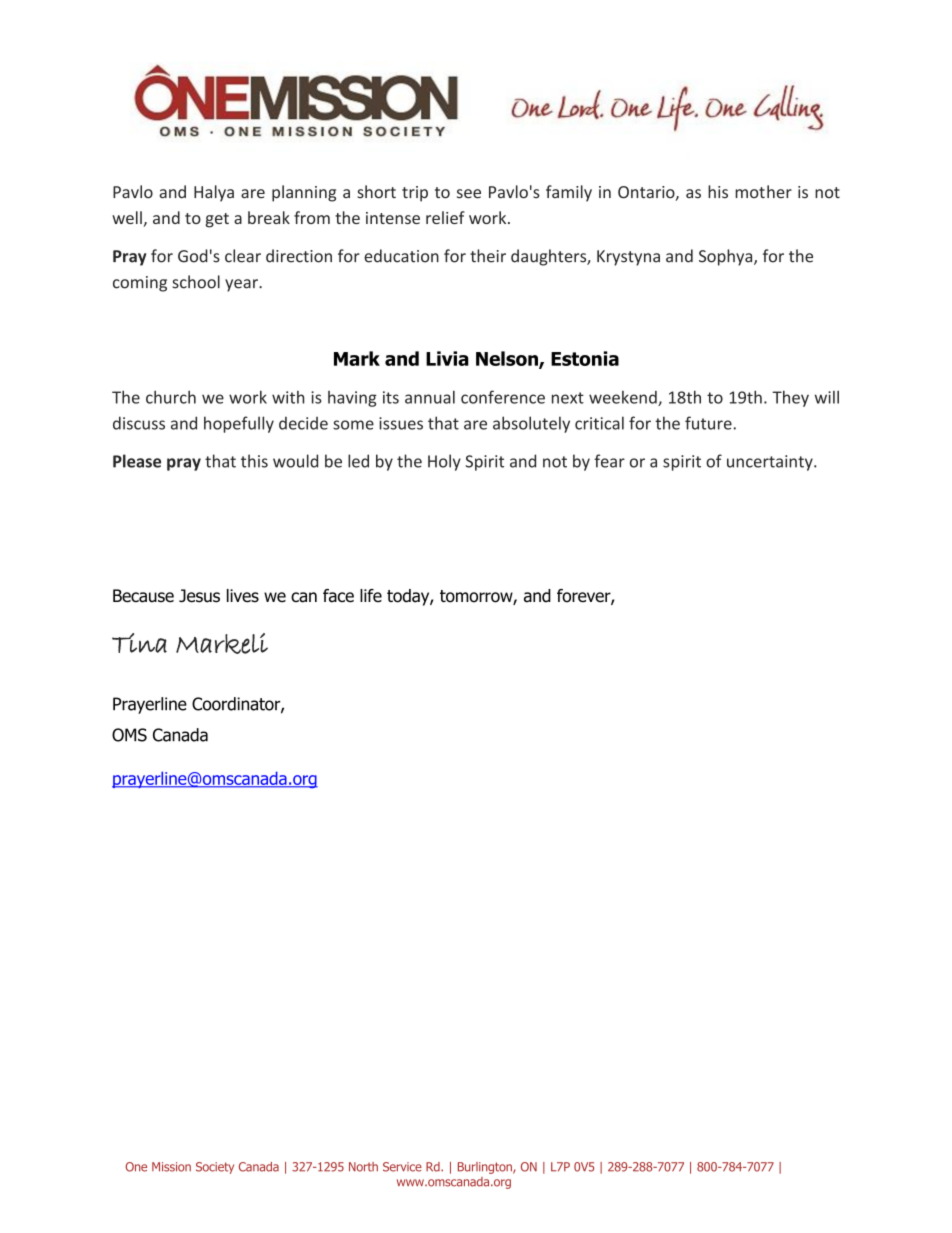  Describe the element at coordinates (171, 1167) in the document. I see `Mission` at that location.
